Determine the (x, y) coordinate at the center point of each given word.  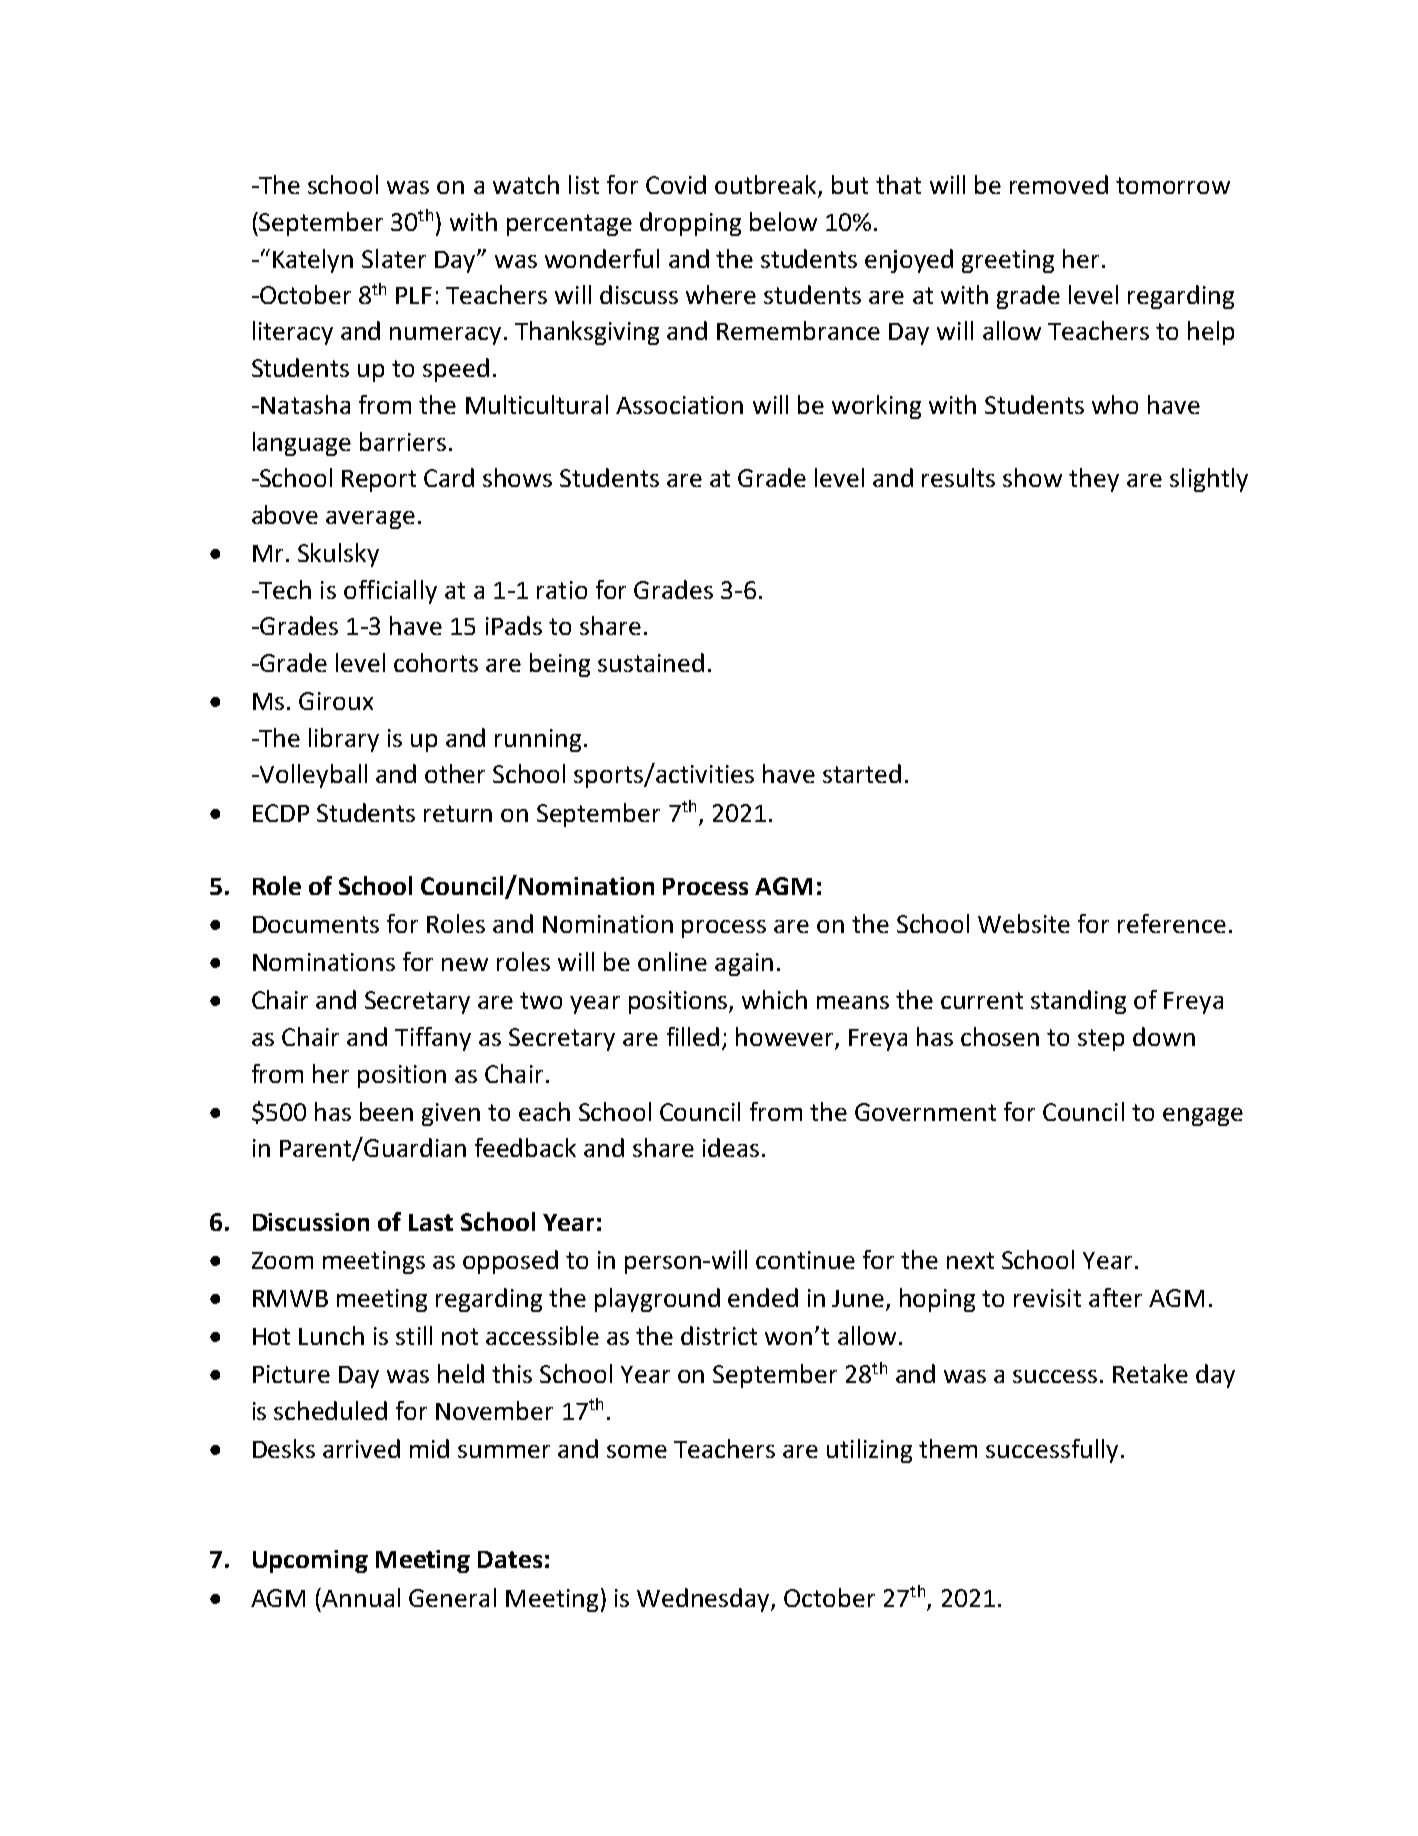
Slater (394, 258)
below (783, 221)
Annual (361, 1597)
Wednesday (704, 1600)
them (948, 1448)
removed (1059, 184)
